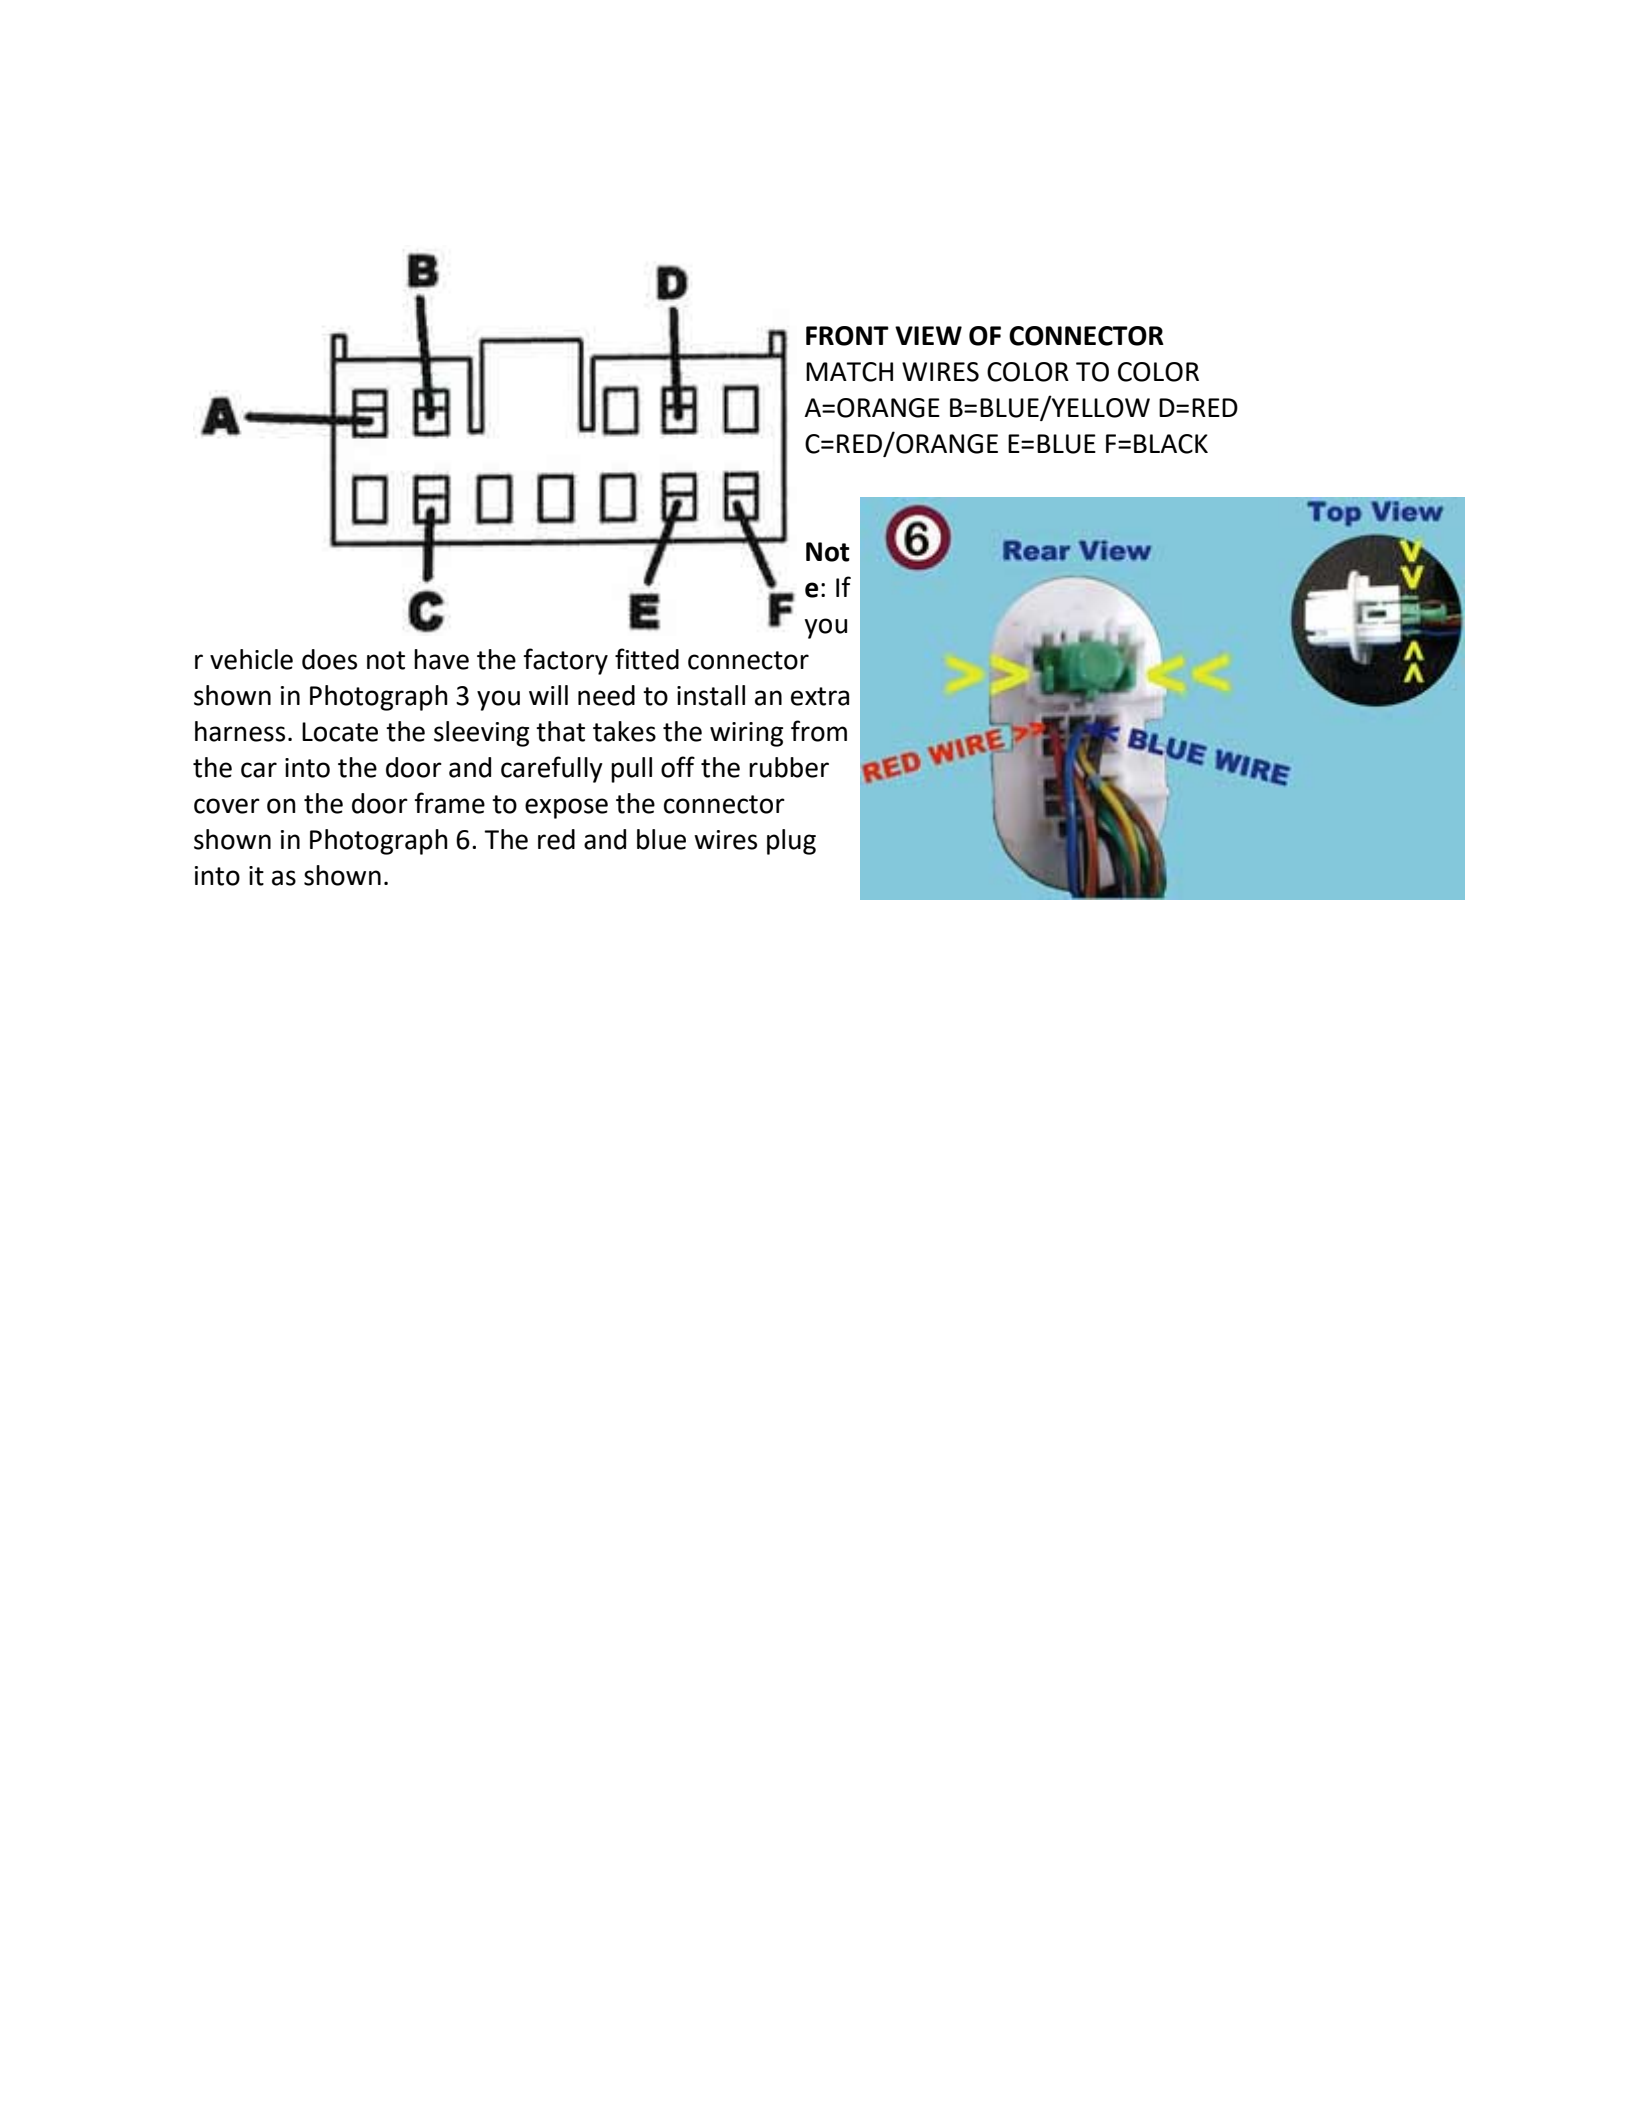 The width and height of the image is (1641, 2124). I want to click on will, so click(548, 695).
